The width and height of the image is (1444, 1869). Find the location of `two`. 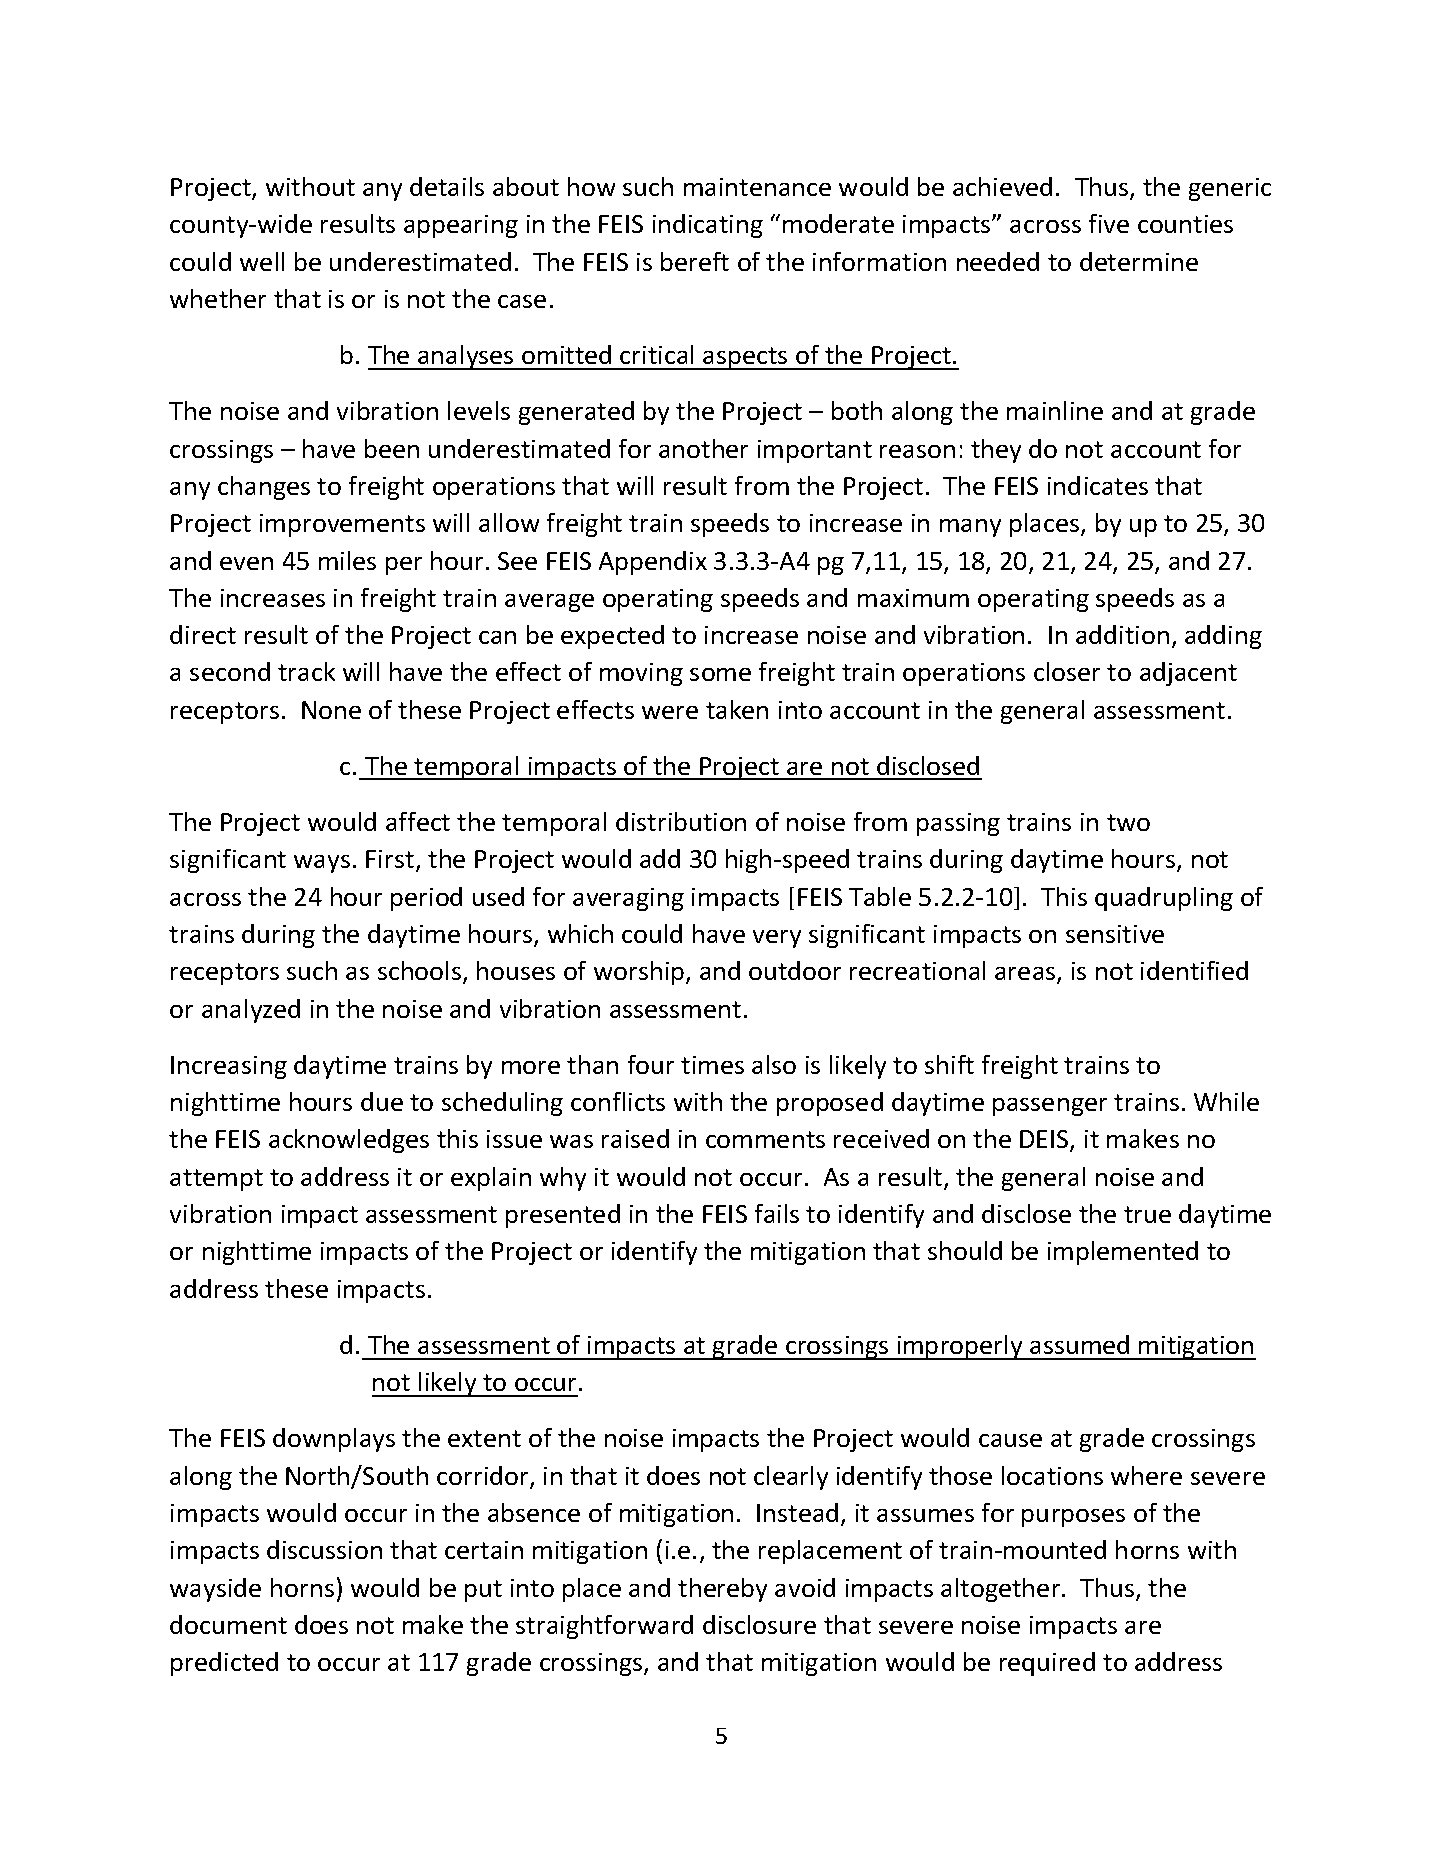

two is located at coordinates (1128, 822).
